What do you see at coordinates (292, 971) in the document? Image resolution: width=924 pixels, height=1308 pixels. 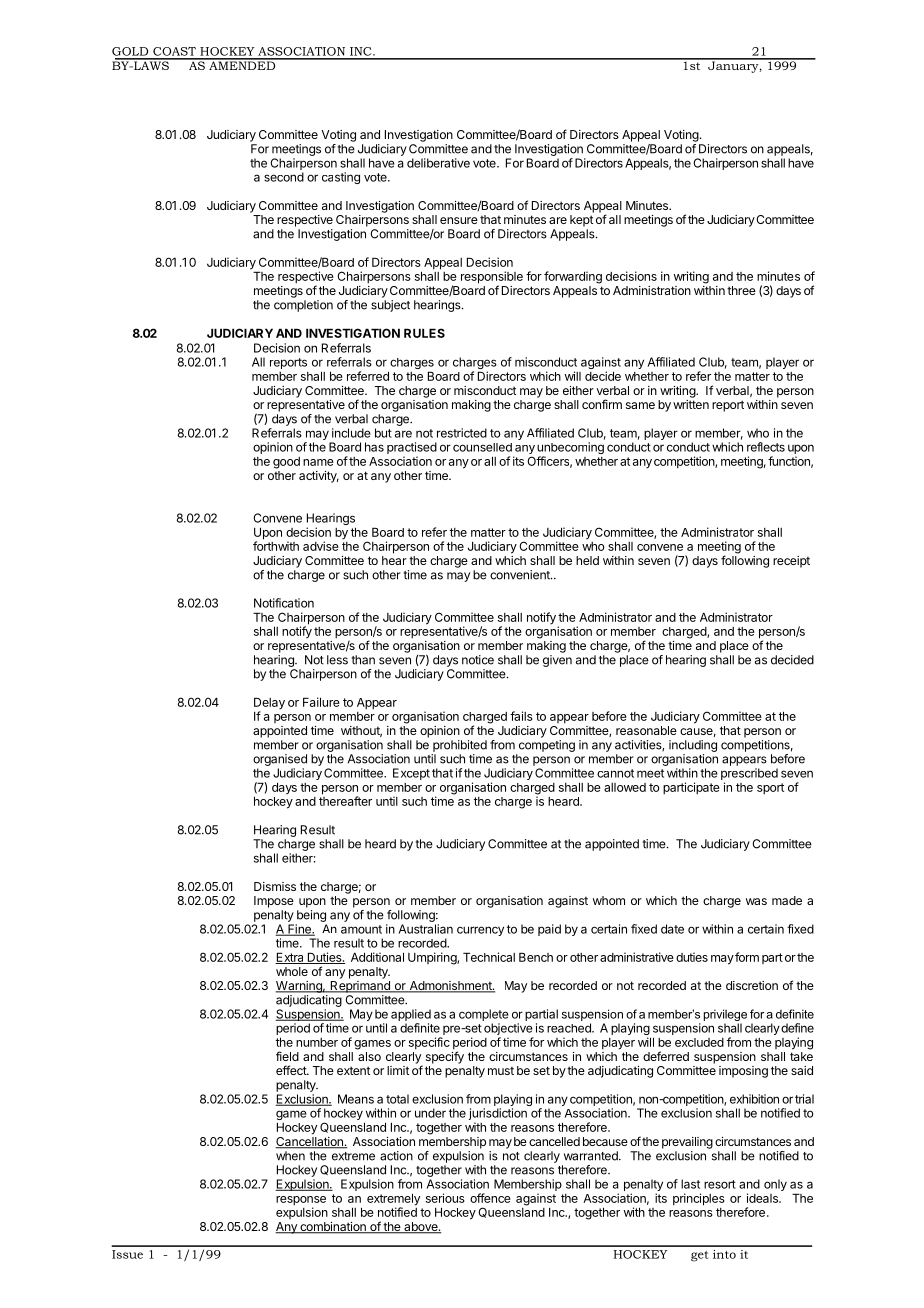 I see `whole` at bounding box center [292, 971].
